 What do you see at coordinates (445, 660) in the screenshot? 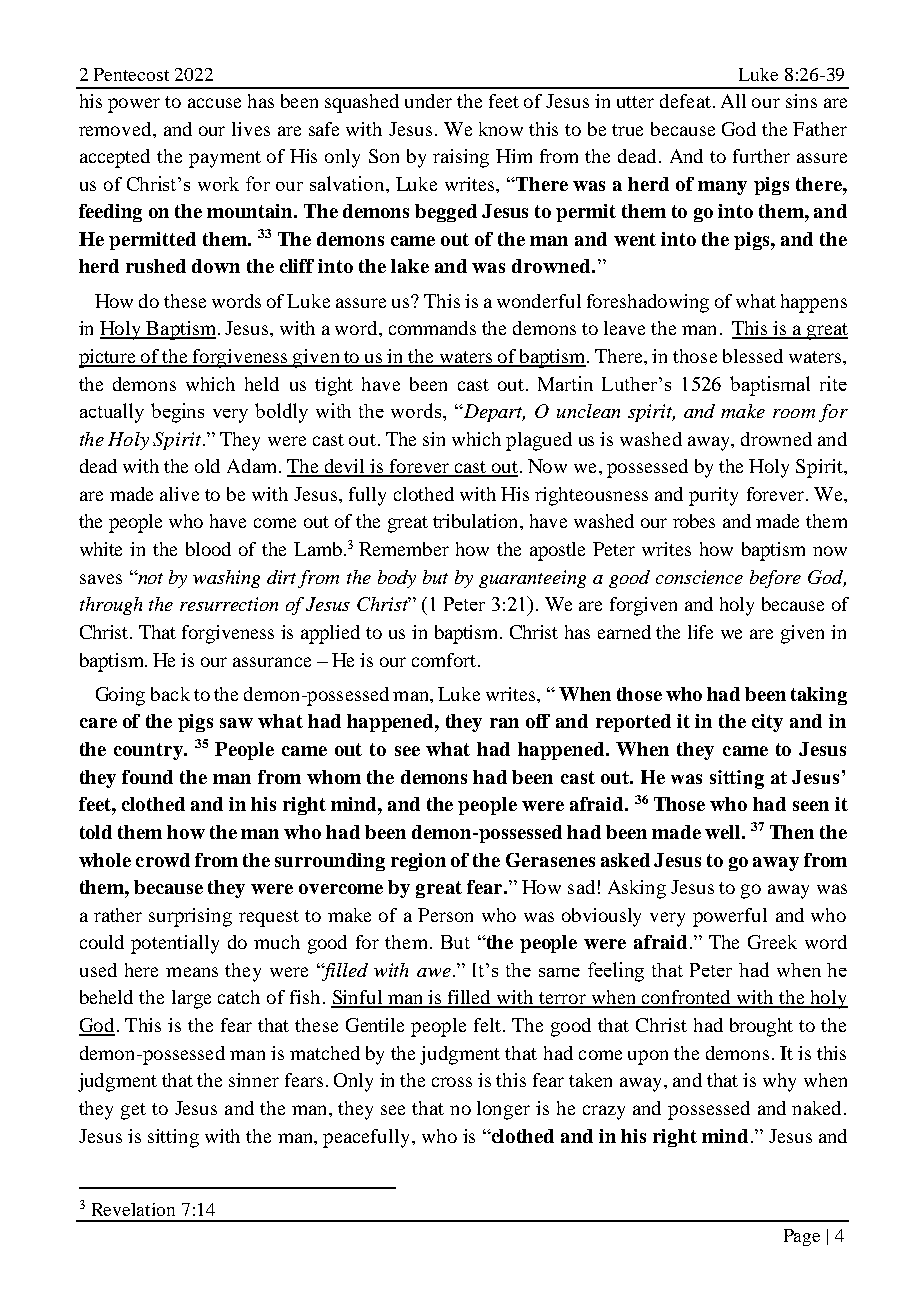
I see `comfort` at bounding box center [445, 660].
